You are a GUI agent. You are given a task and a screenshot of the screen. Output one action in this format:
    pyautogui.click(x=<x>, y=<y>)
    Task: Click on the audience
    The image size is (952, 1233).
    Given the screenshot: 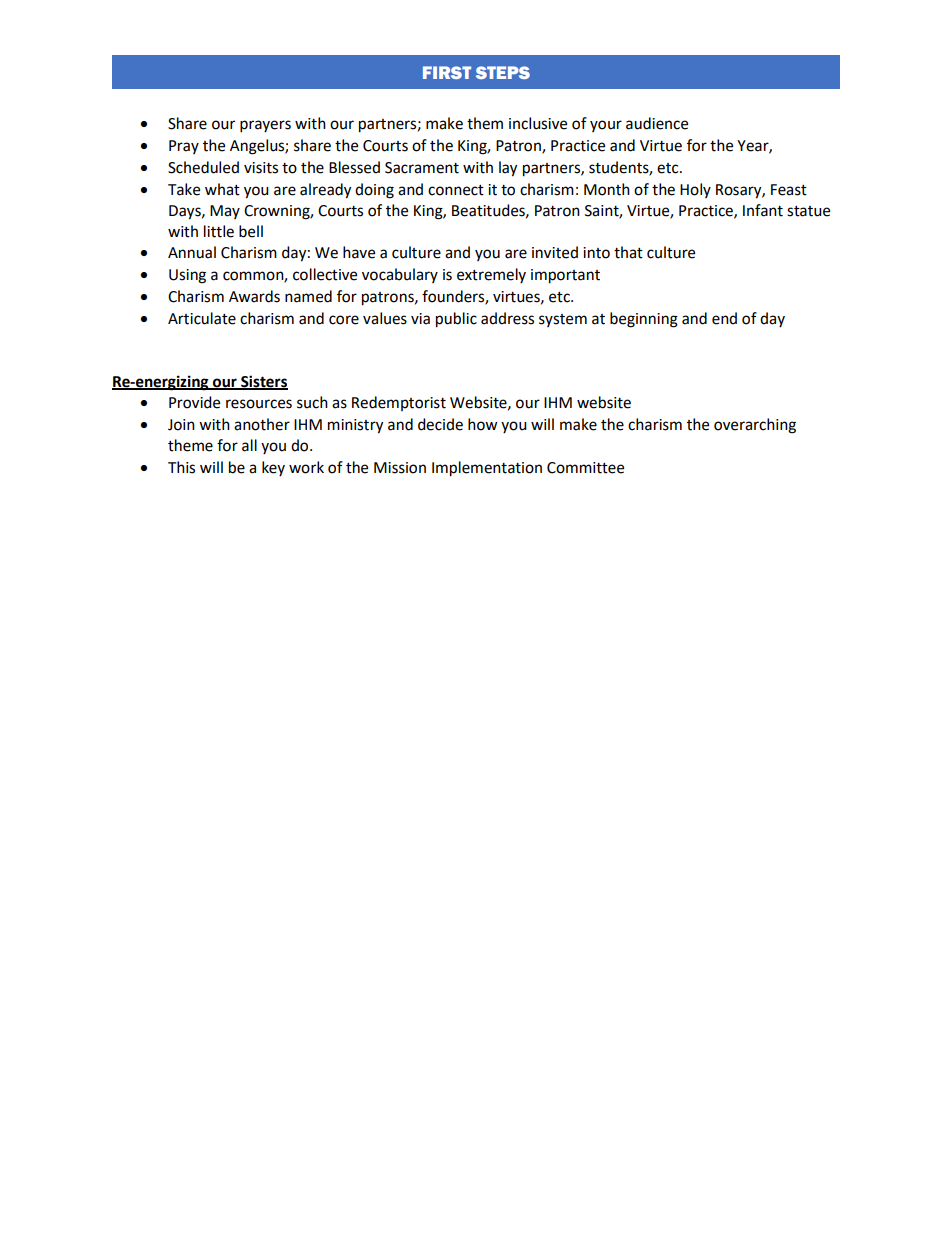 What is the action you would take?
    pyautogui.click(x=657, y=123)
